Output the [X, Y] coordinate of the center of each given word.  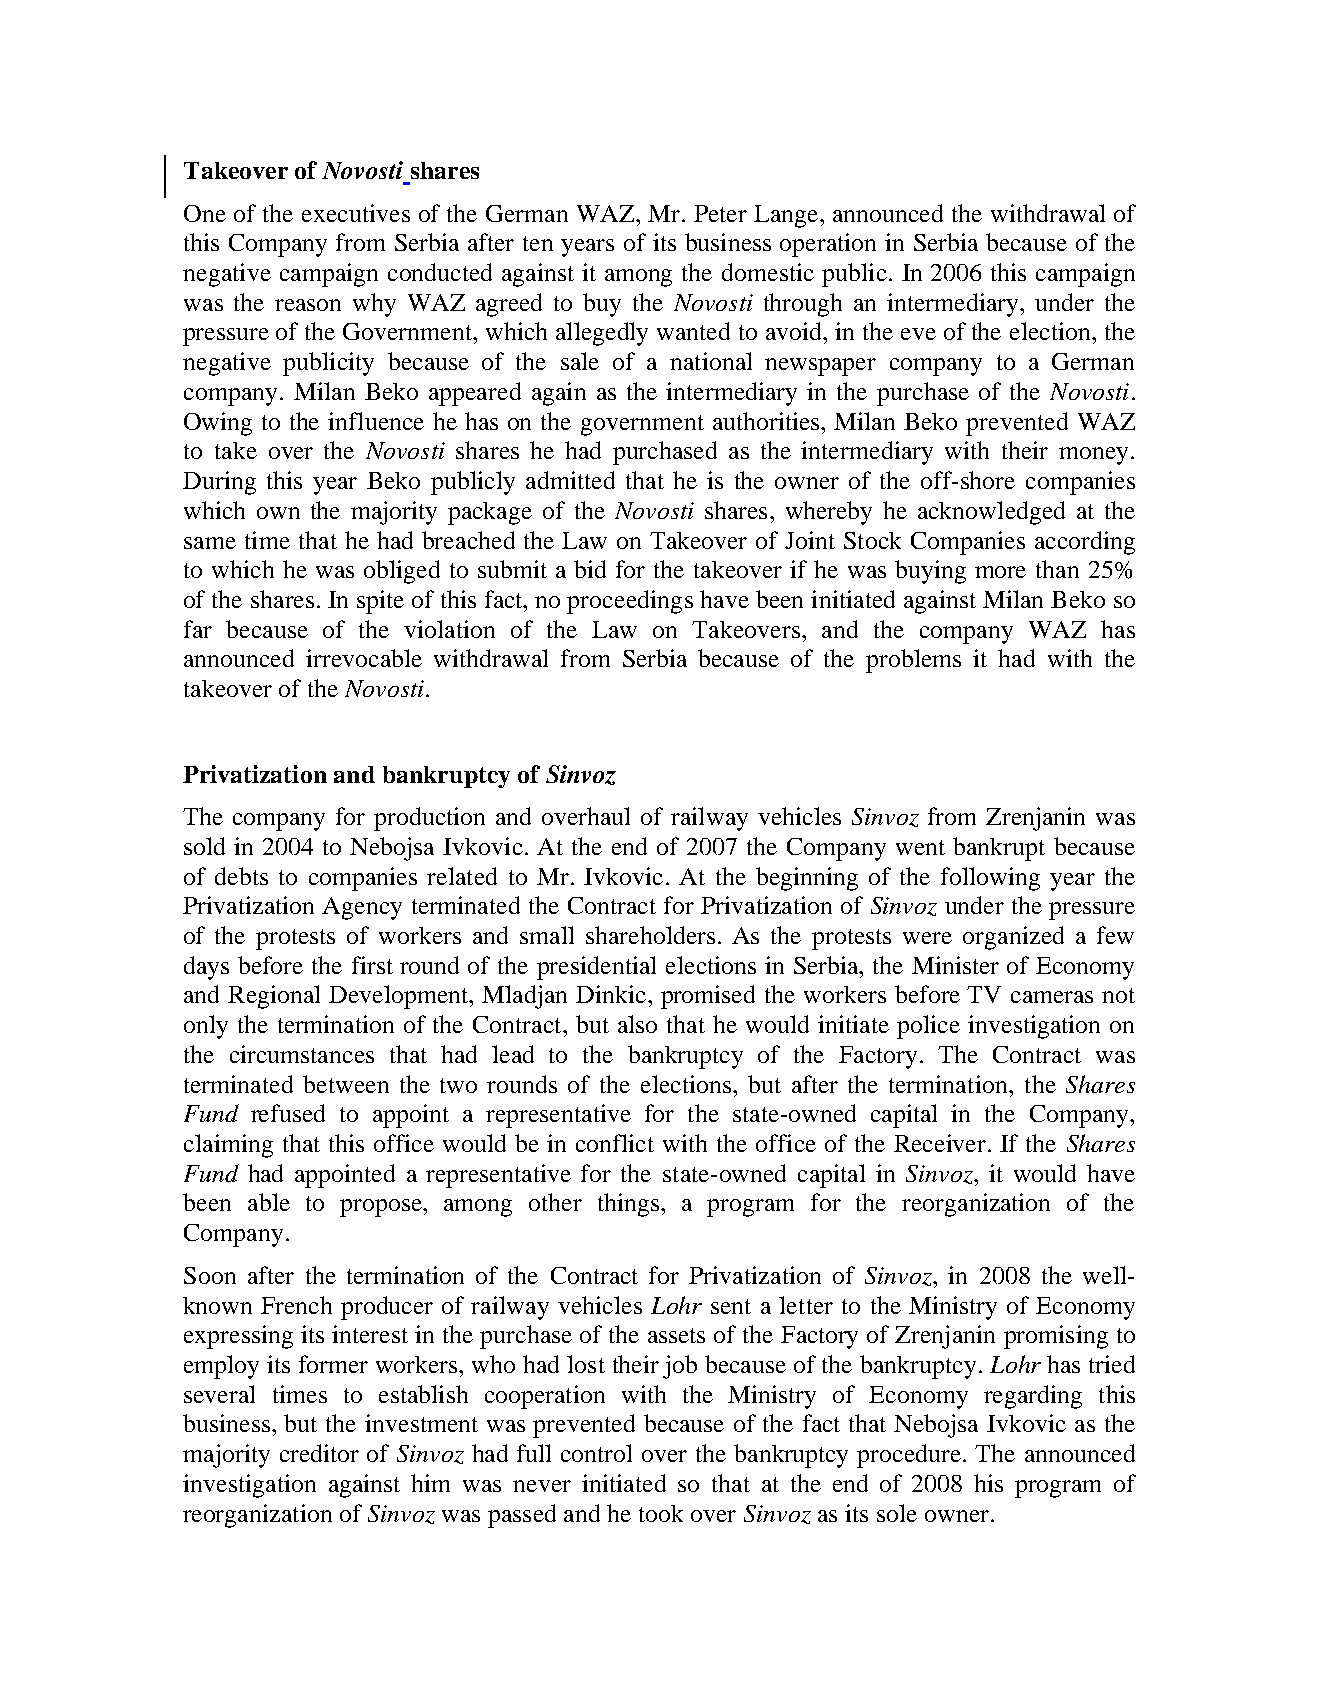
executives [356, 213]
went [920, 847]
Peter [720, 213]
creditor [319, 1453]
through [803, 305]
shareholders [650, 935]
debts [241, 876]
